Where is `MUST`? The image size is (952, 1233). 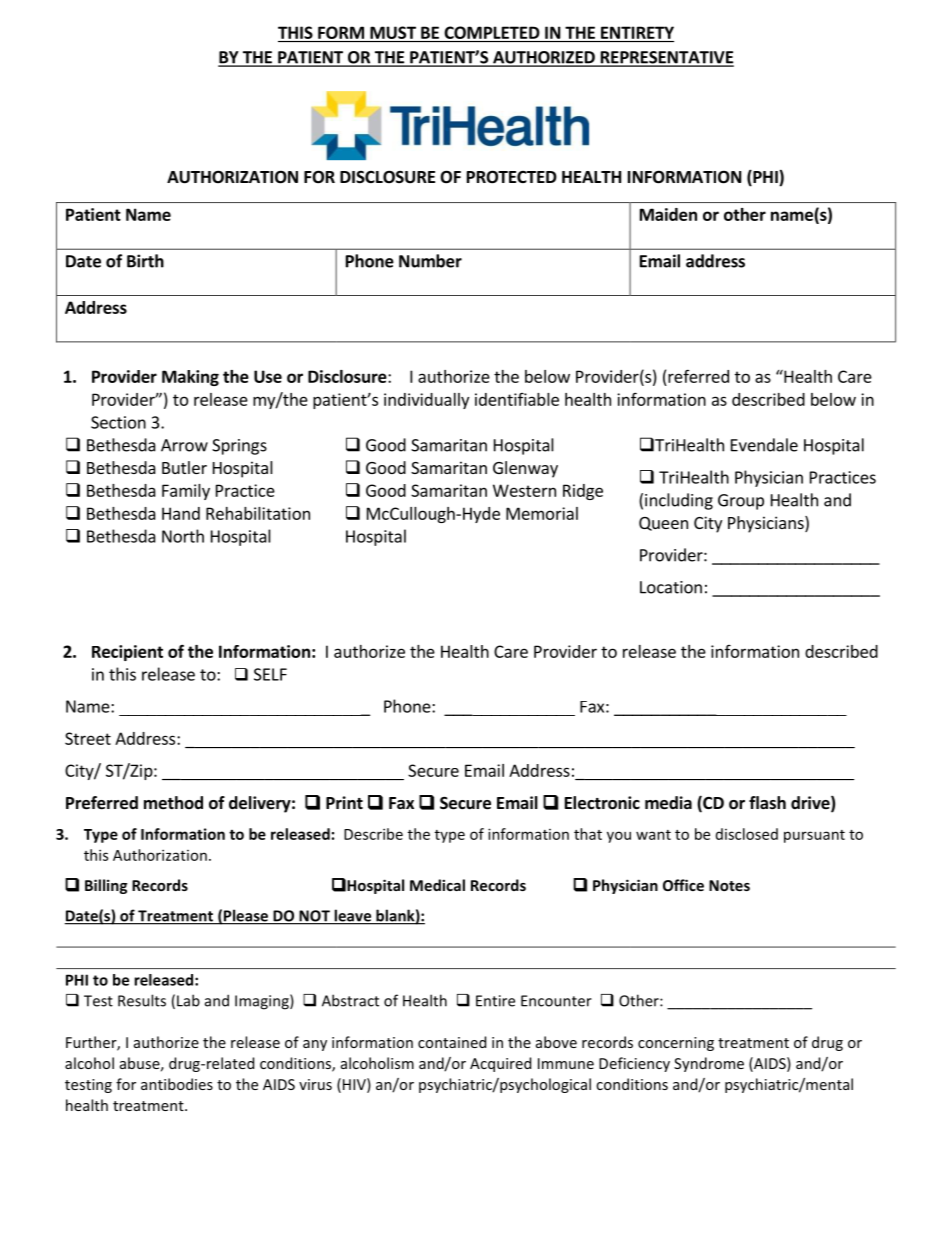
MUST is located at coordinates (393, 32).
